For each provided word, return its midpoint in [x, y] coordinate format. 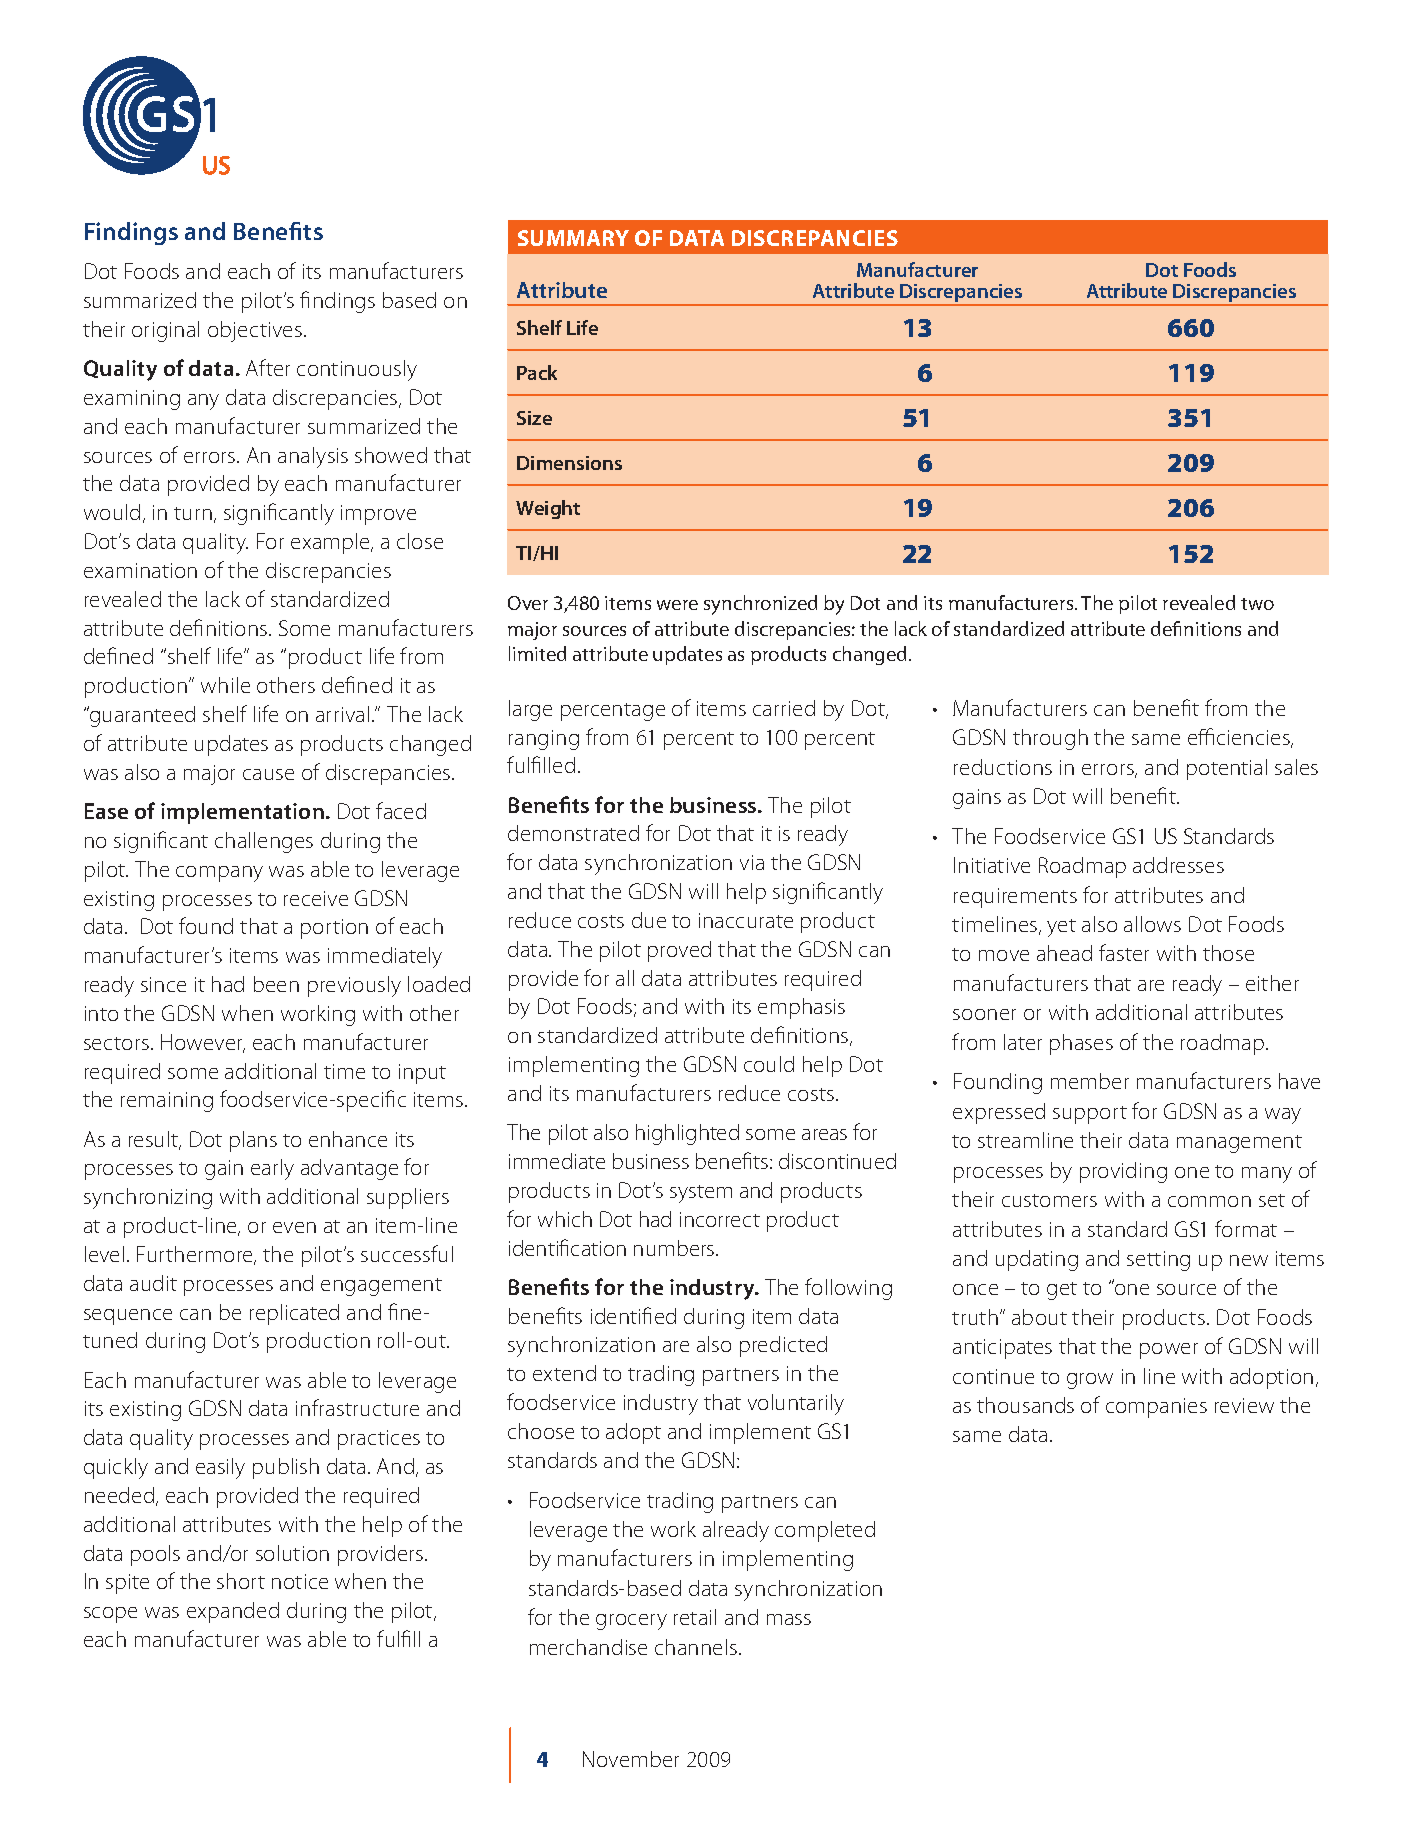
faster [1124, 952]
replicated [294, 1314]
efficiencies [1240, 738]
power [1169, 1351]
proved [679, 951]
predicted [783, 1346]
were [677, 605]
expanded [233, 1612]
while [225, 685]
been [276, 984]
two [1257, 604]
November [631, 1759]
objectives [255, 331]
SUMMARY [573, 238]
